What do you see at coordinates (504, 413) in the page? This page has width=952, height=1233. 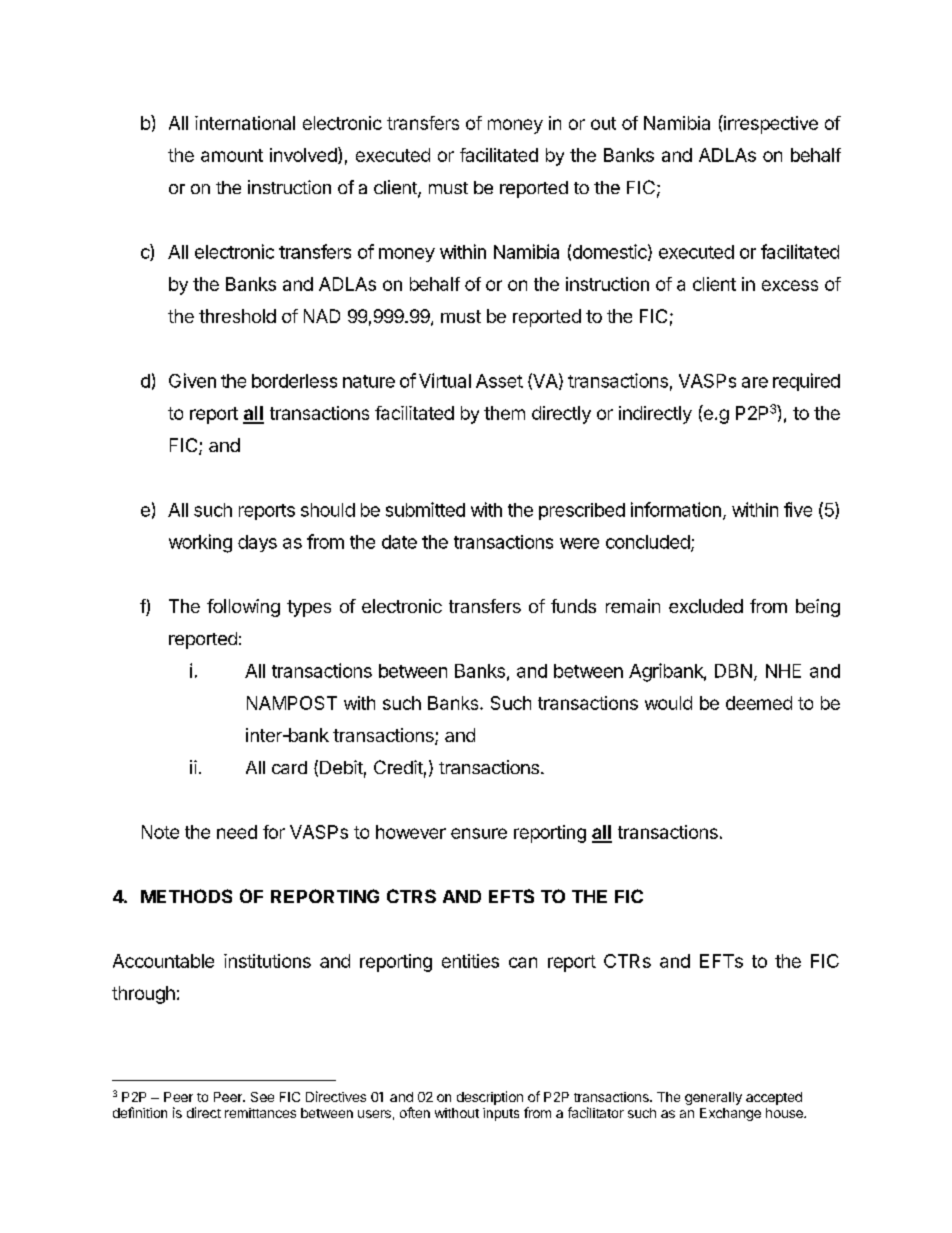 I see `them` at bounding box center [504, 413].
